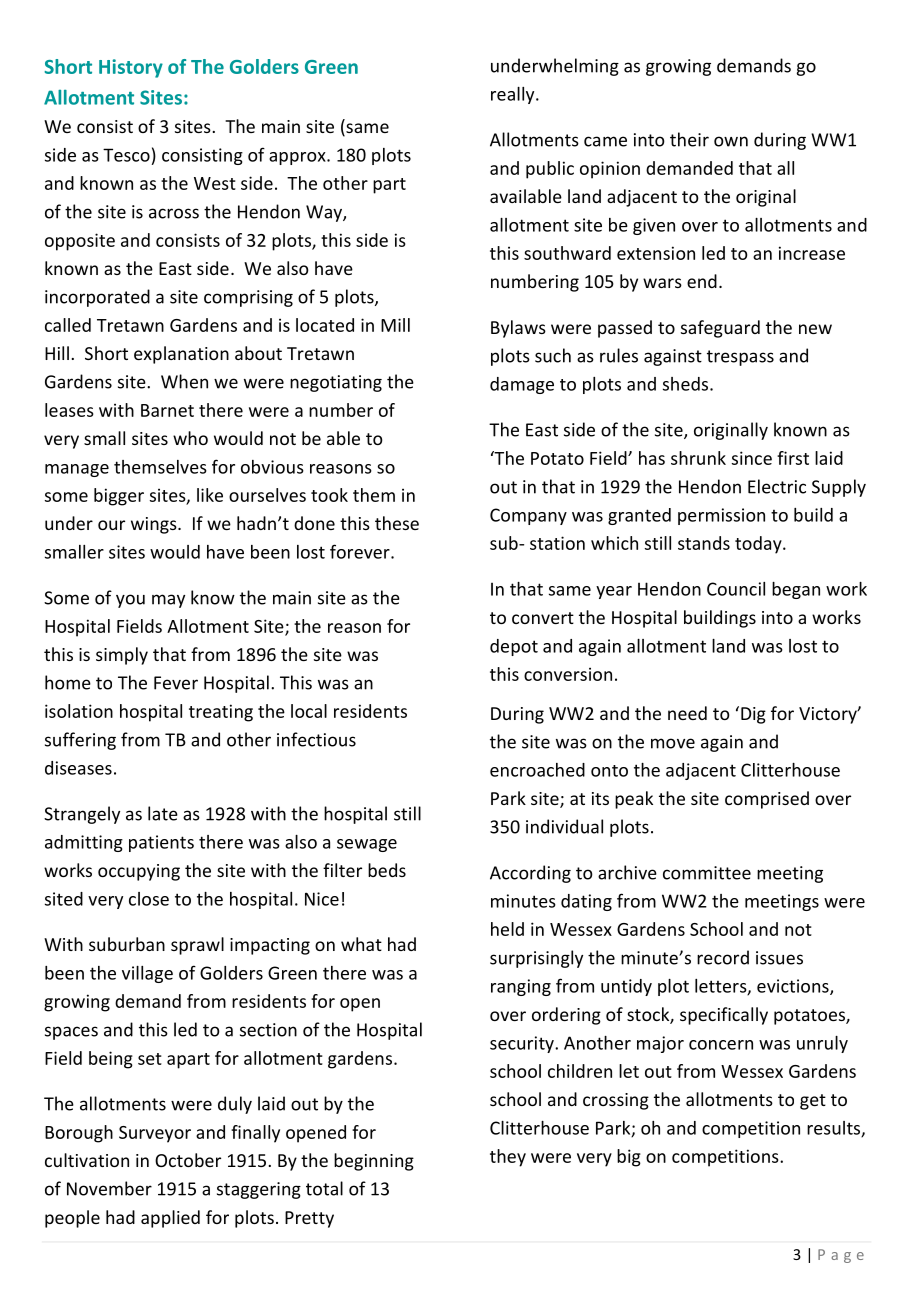  Describe the element at coordinates (767, 800) in the screenshot. I see `comprised` at that location.
